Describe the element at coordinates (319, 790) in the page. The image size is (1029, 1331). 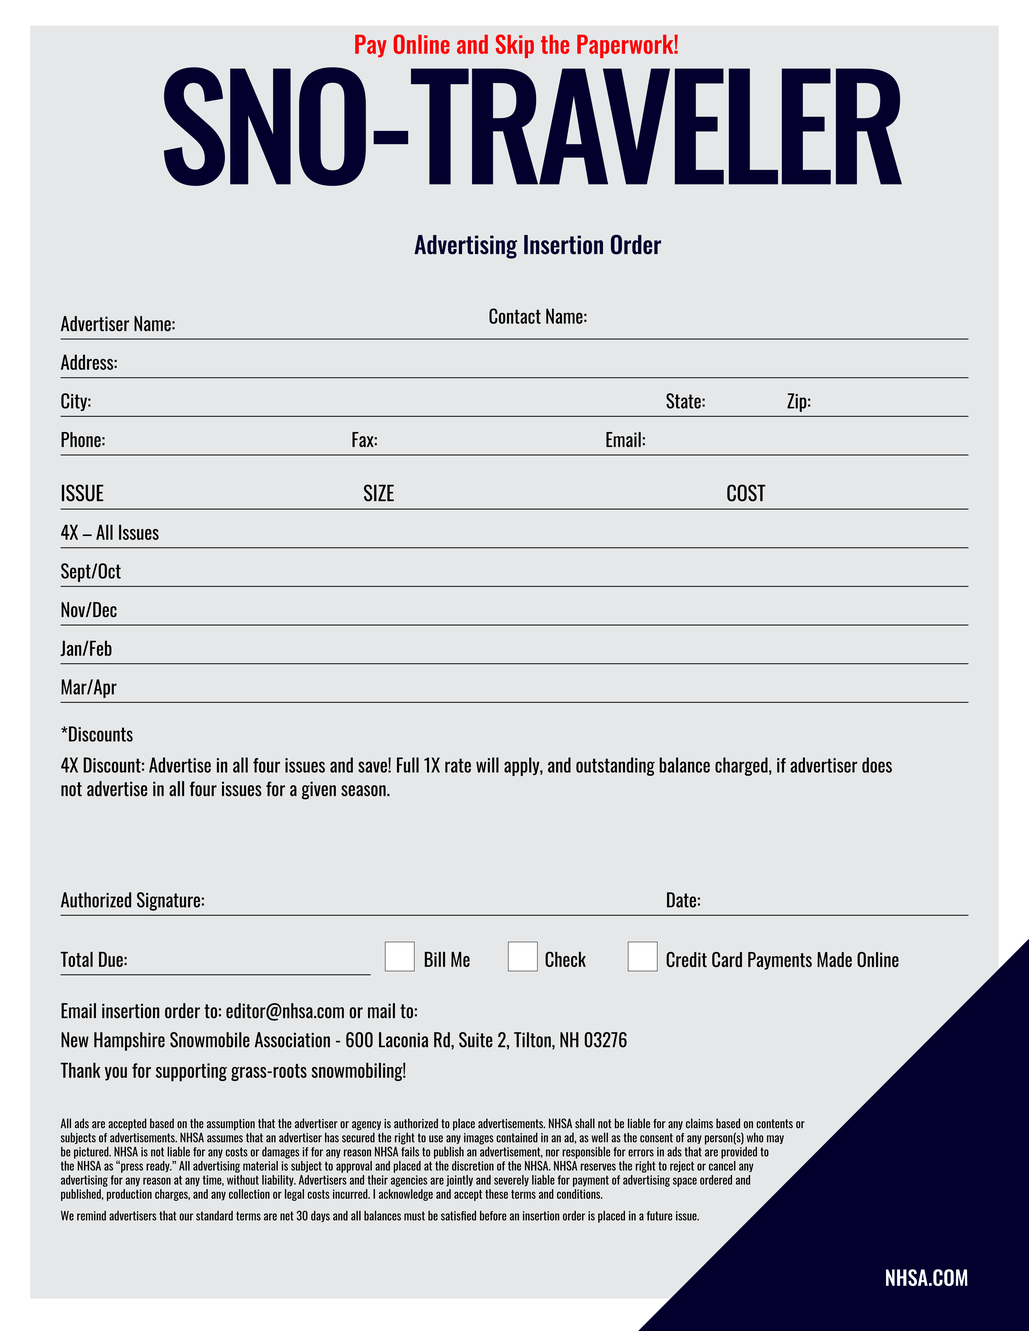
I see `given` at that location.
